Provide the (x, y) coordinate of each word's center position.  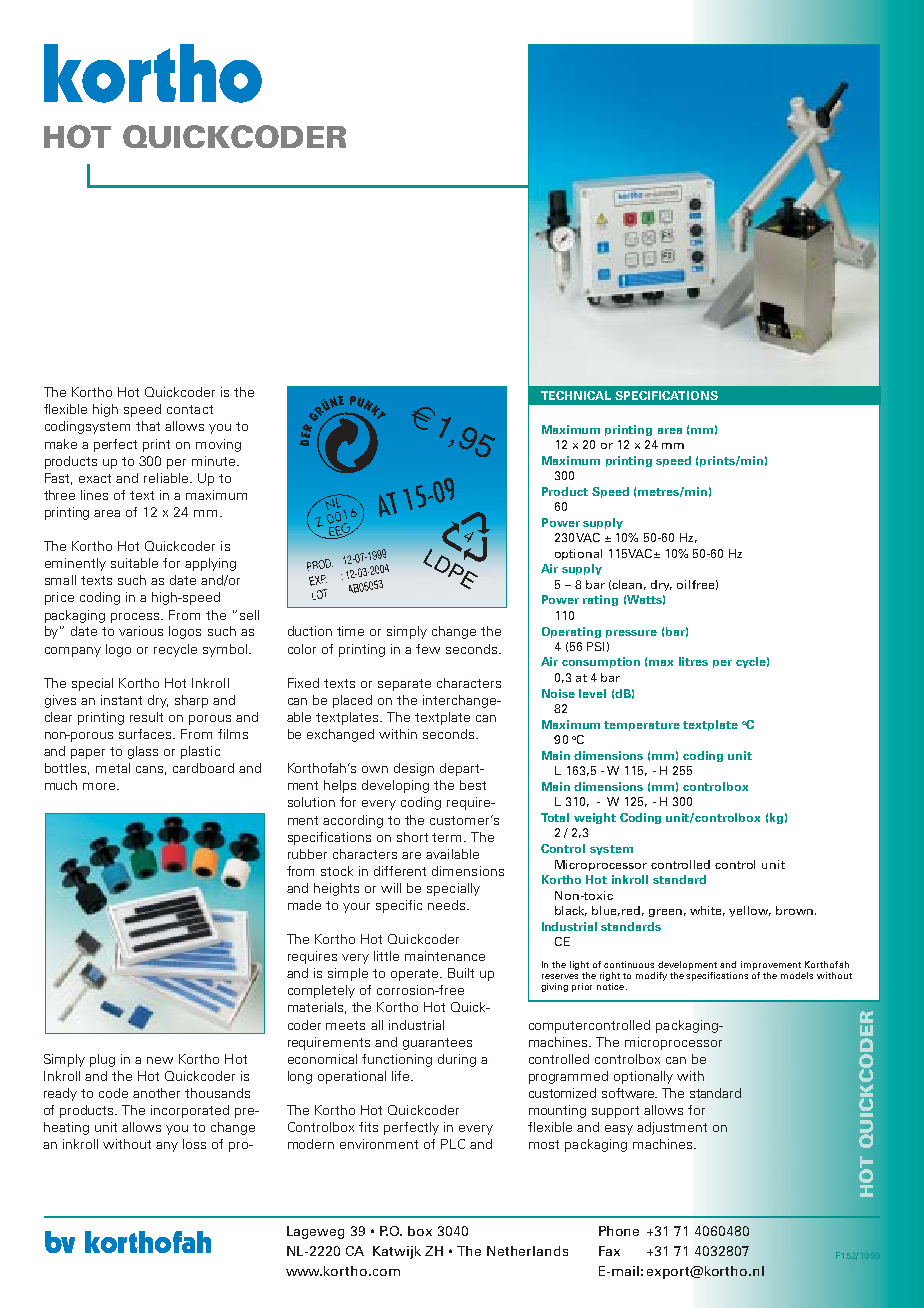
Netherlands (527, 1251)
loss (194, 1144)
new (160, 1060)
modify (651, 976)
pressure (631, 634)
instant (121, 700)
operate (414, 975)
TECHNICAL (576, 395)
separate (404, 685)
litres (693, 661)
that (148, 426)
